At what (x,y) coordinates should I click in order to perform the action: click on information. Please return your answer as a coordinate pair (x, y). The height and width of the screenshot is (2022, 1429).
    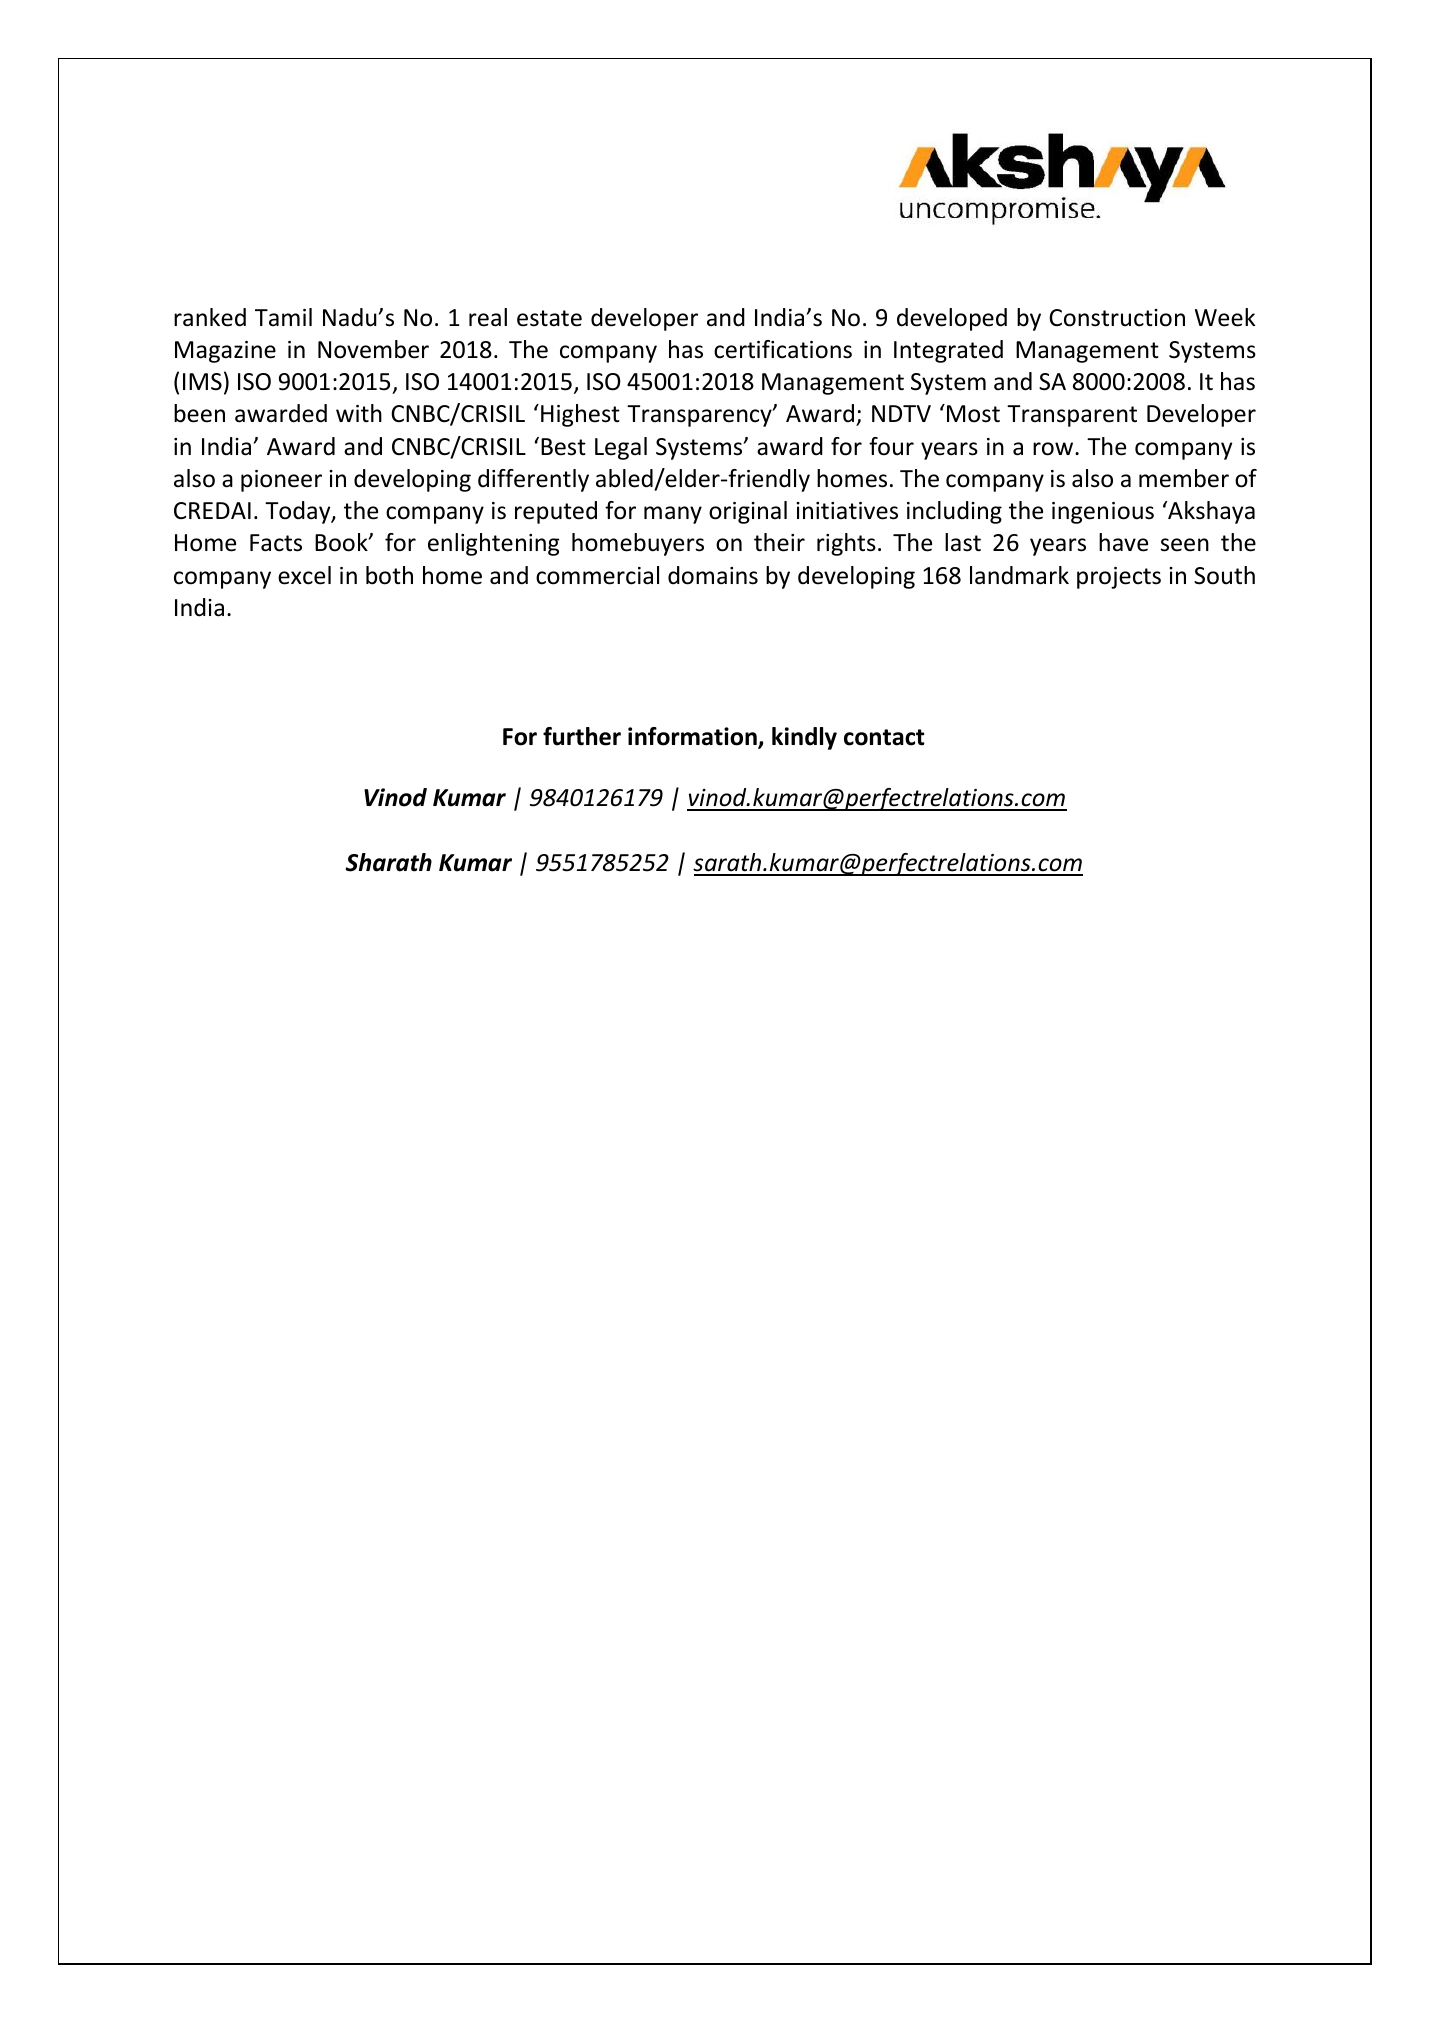
    Looking at the image, I should click on (693, 737).
